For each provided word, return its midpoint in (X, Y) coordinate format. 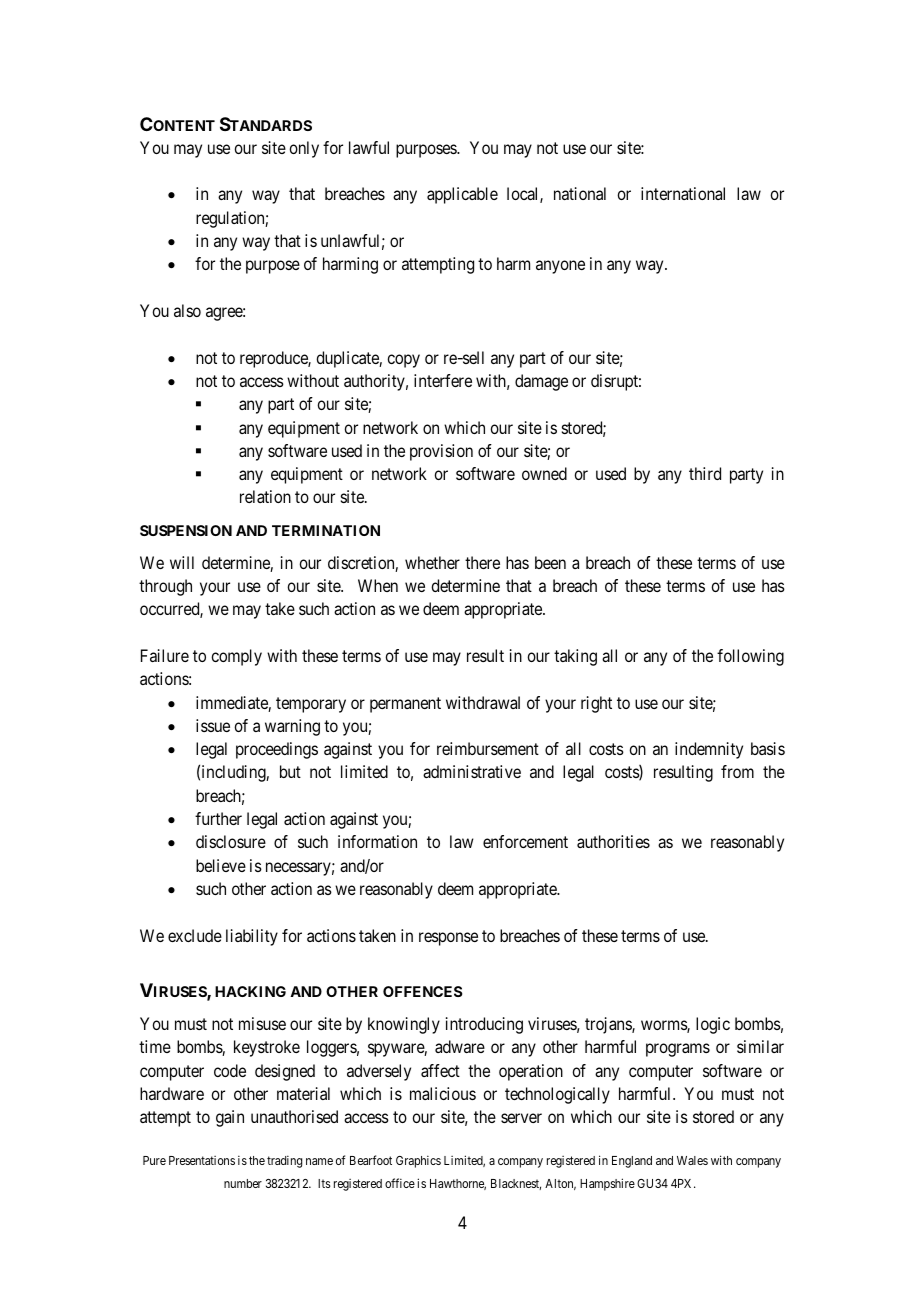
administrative (472, 771)
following (750, 657)
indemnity (709, 750)
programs (678, 1050)
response (448, 939)
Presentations (202, 1160)
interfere (443, 380)
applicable (462, 195)
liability (252, 937)
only (304, 149)
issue (213, 725)
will (182, 562)
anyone (560, 267)
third (705, 473)
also (187, 310)
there (482, 562)
